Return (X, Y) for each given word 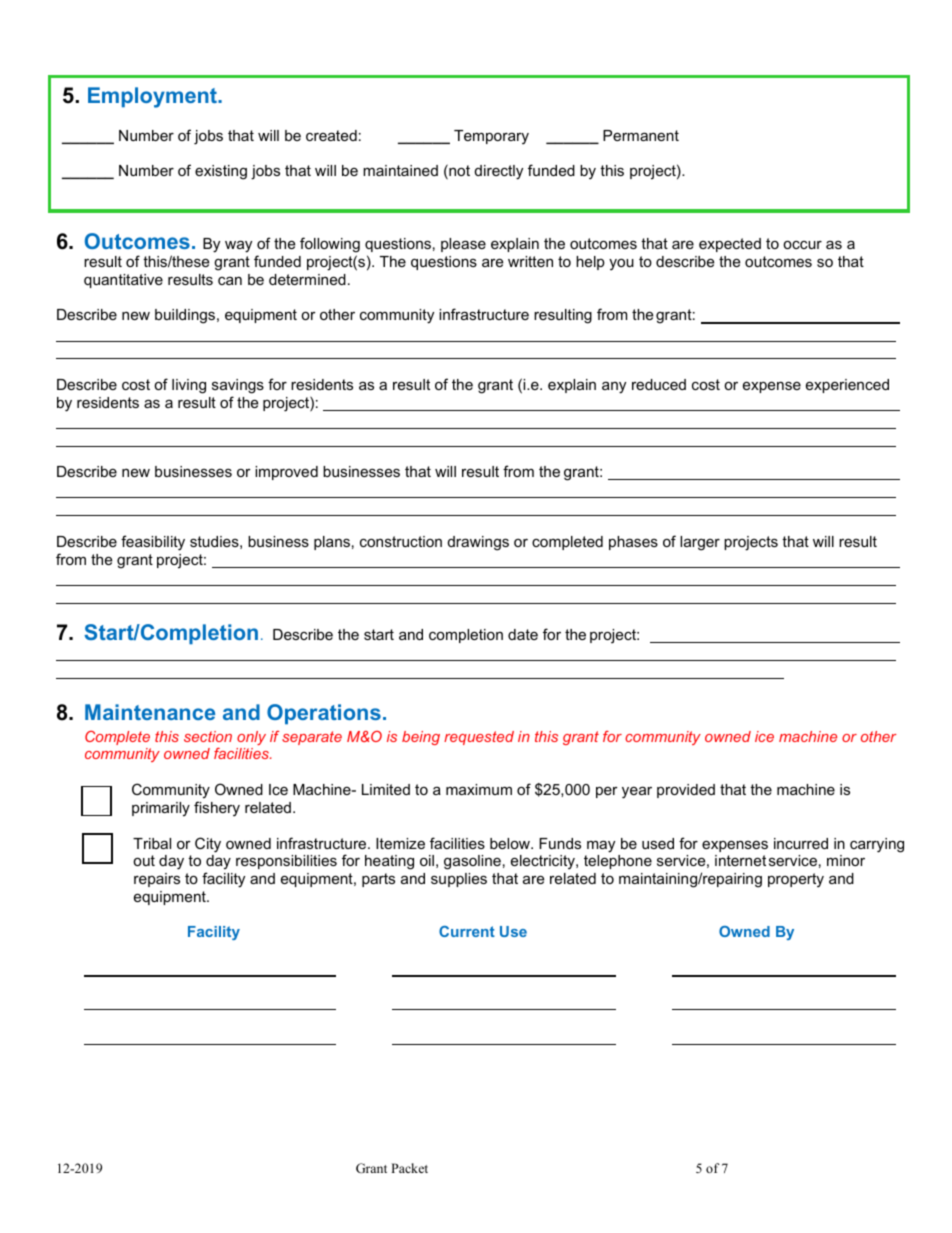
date (523, 634)
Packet (409, 1168)
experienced (847, 386)
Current (467, 931)
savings (238, 386)
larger (700, 543)
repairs (157, 880)
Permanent (641, 135)
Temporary (491, 137)
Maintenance (150, 712)
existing (221, 172)
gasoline (472, 862)
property (796, 880)
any (614, 388)
